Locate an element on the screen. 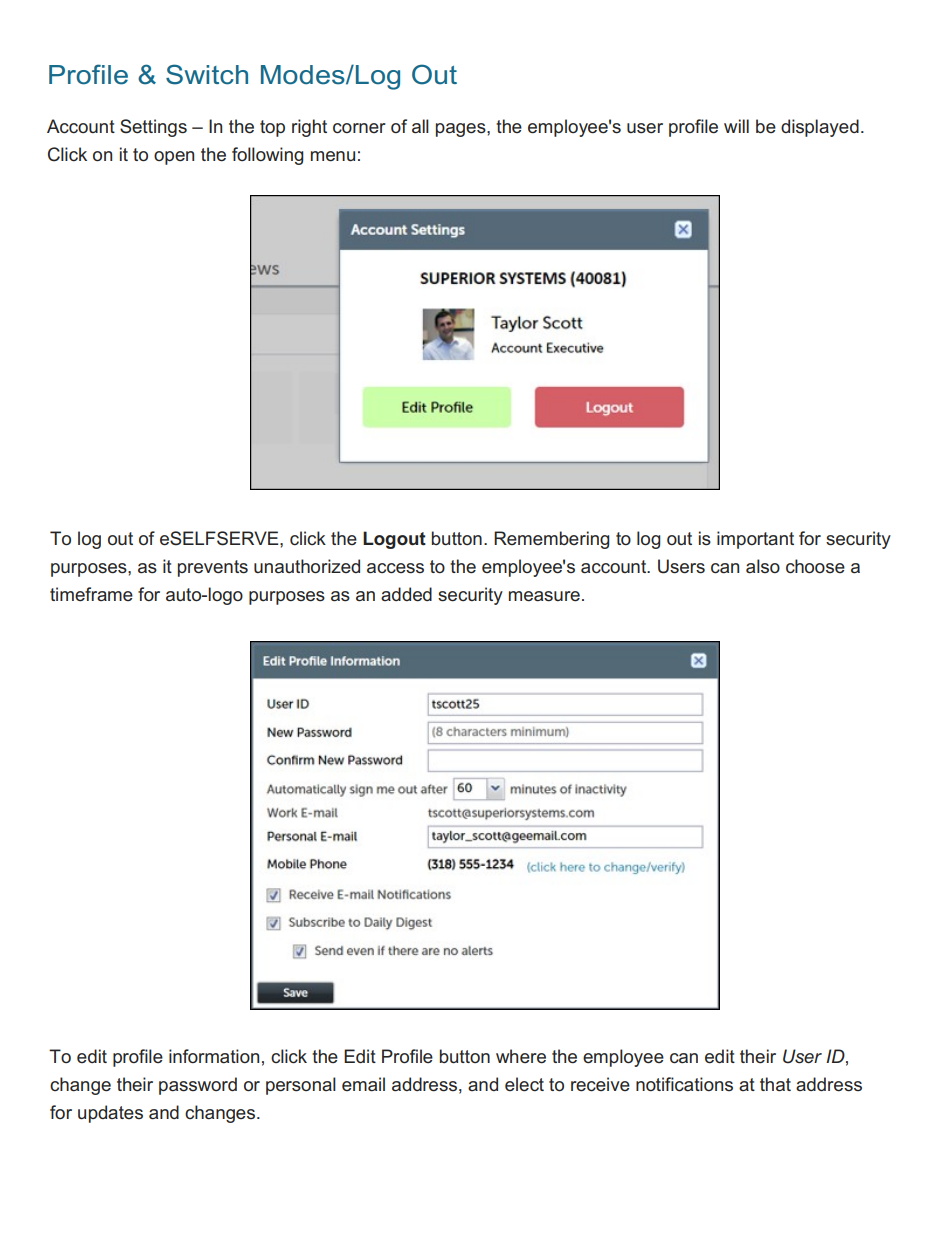  pages is located at coordinates (462, 130).
